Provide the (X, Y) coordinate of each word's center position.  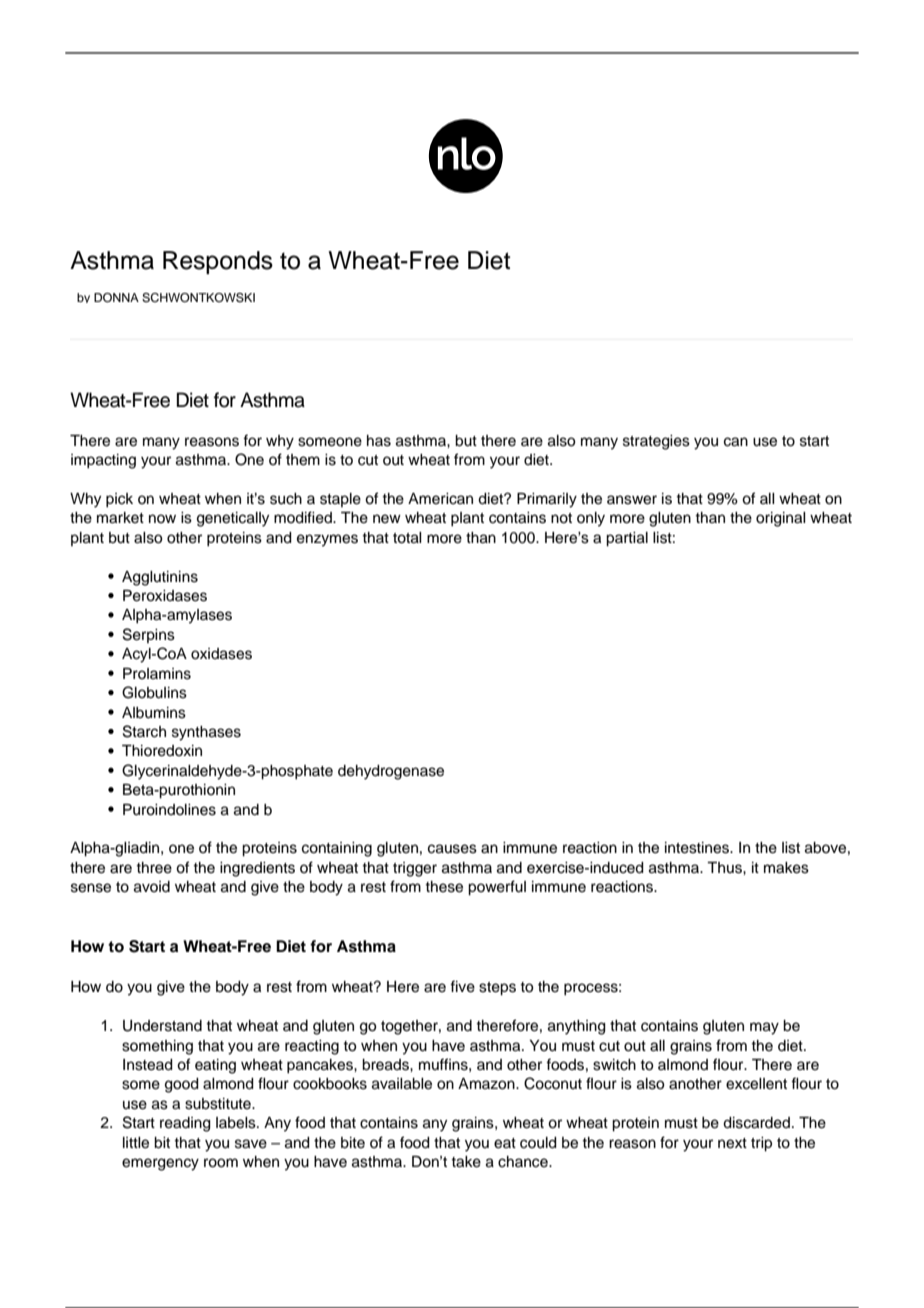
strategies (656, 442)
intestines (698, 848)
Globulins (154, 692)
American (440, 499)
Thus (725, 868)
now (162, 518)
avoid (152, 887)
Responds (218, 262)
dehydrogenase (391, 772)
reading (185, 1124)
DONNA (116, 298)
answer (632, 500)
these (444, 887)
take (466, 1162)
